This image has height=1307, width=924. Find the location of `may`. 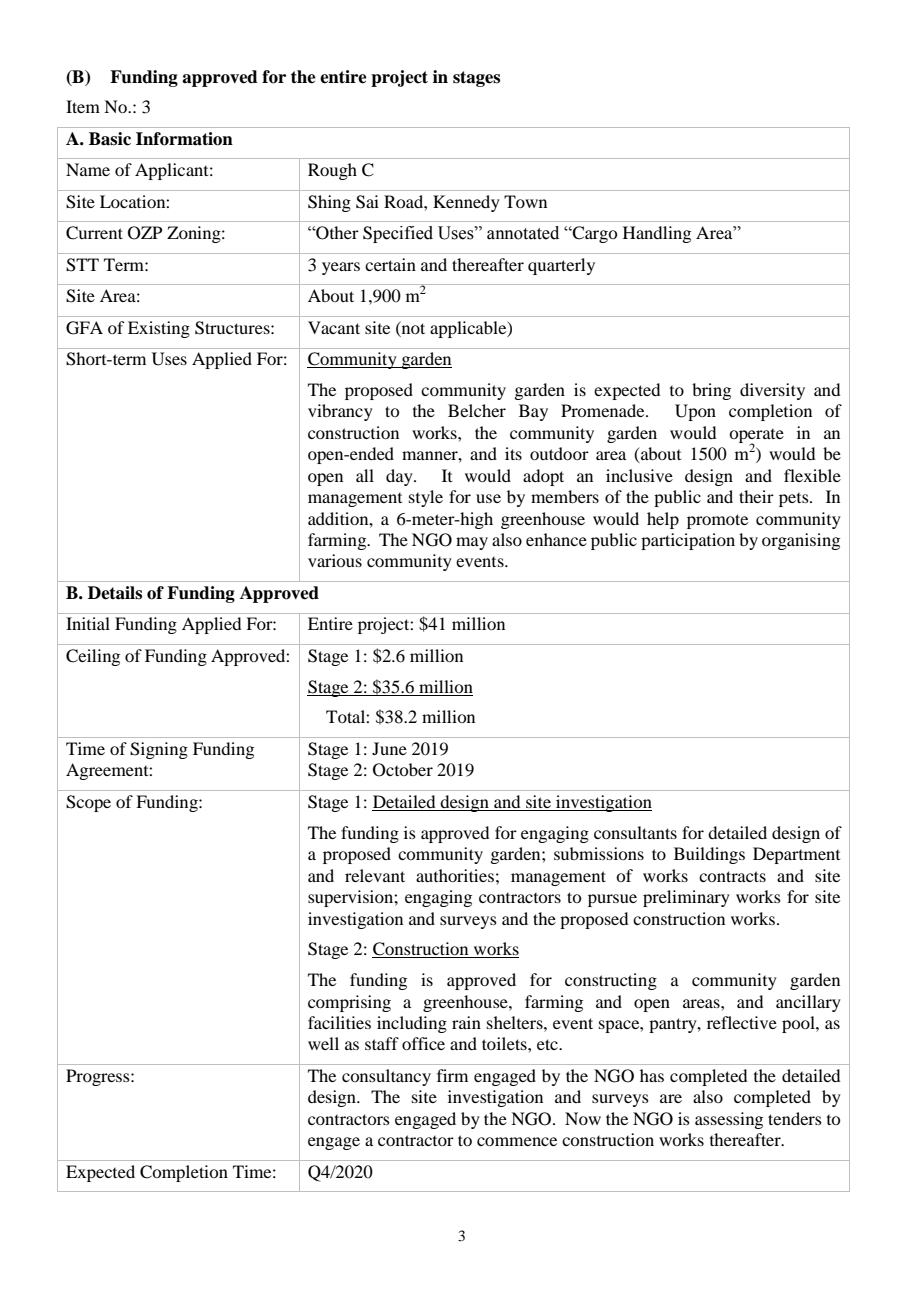

may is located at coordinates (472, 543).
